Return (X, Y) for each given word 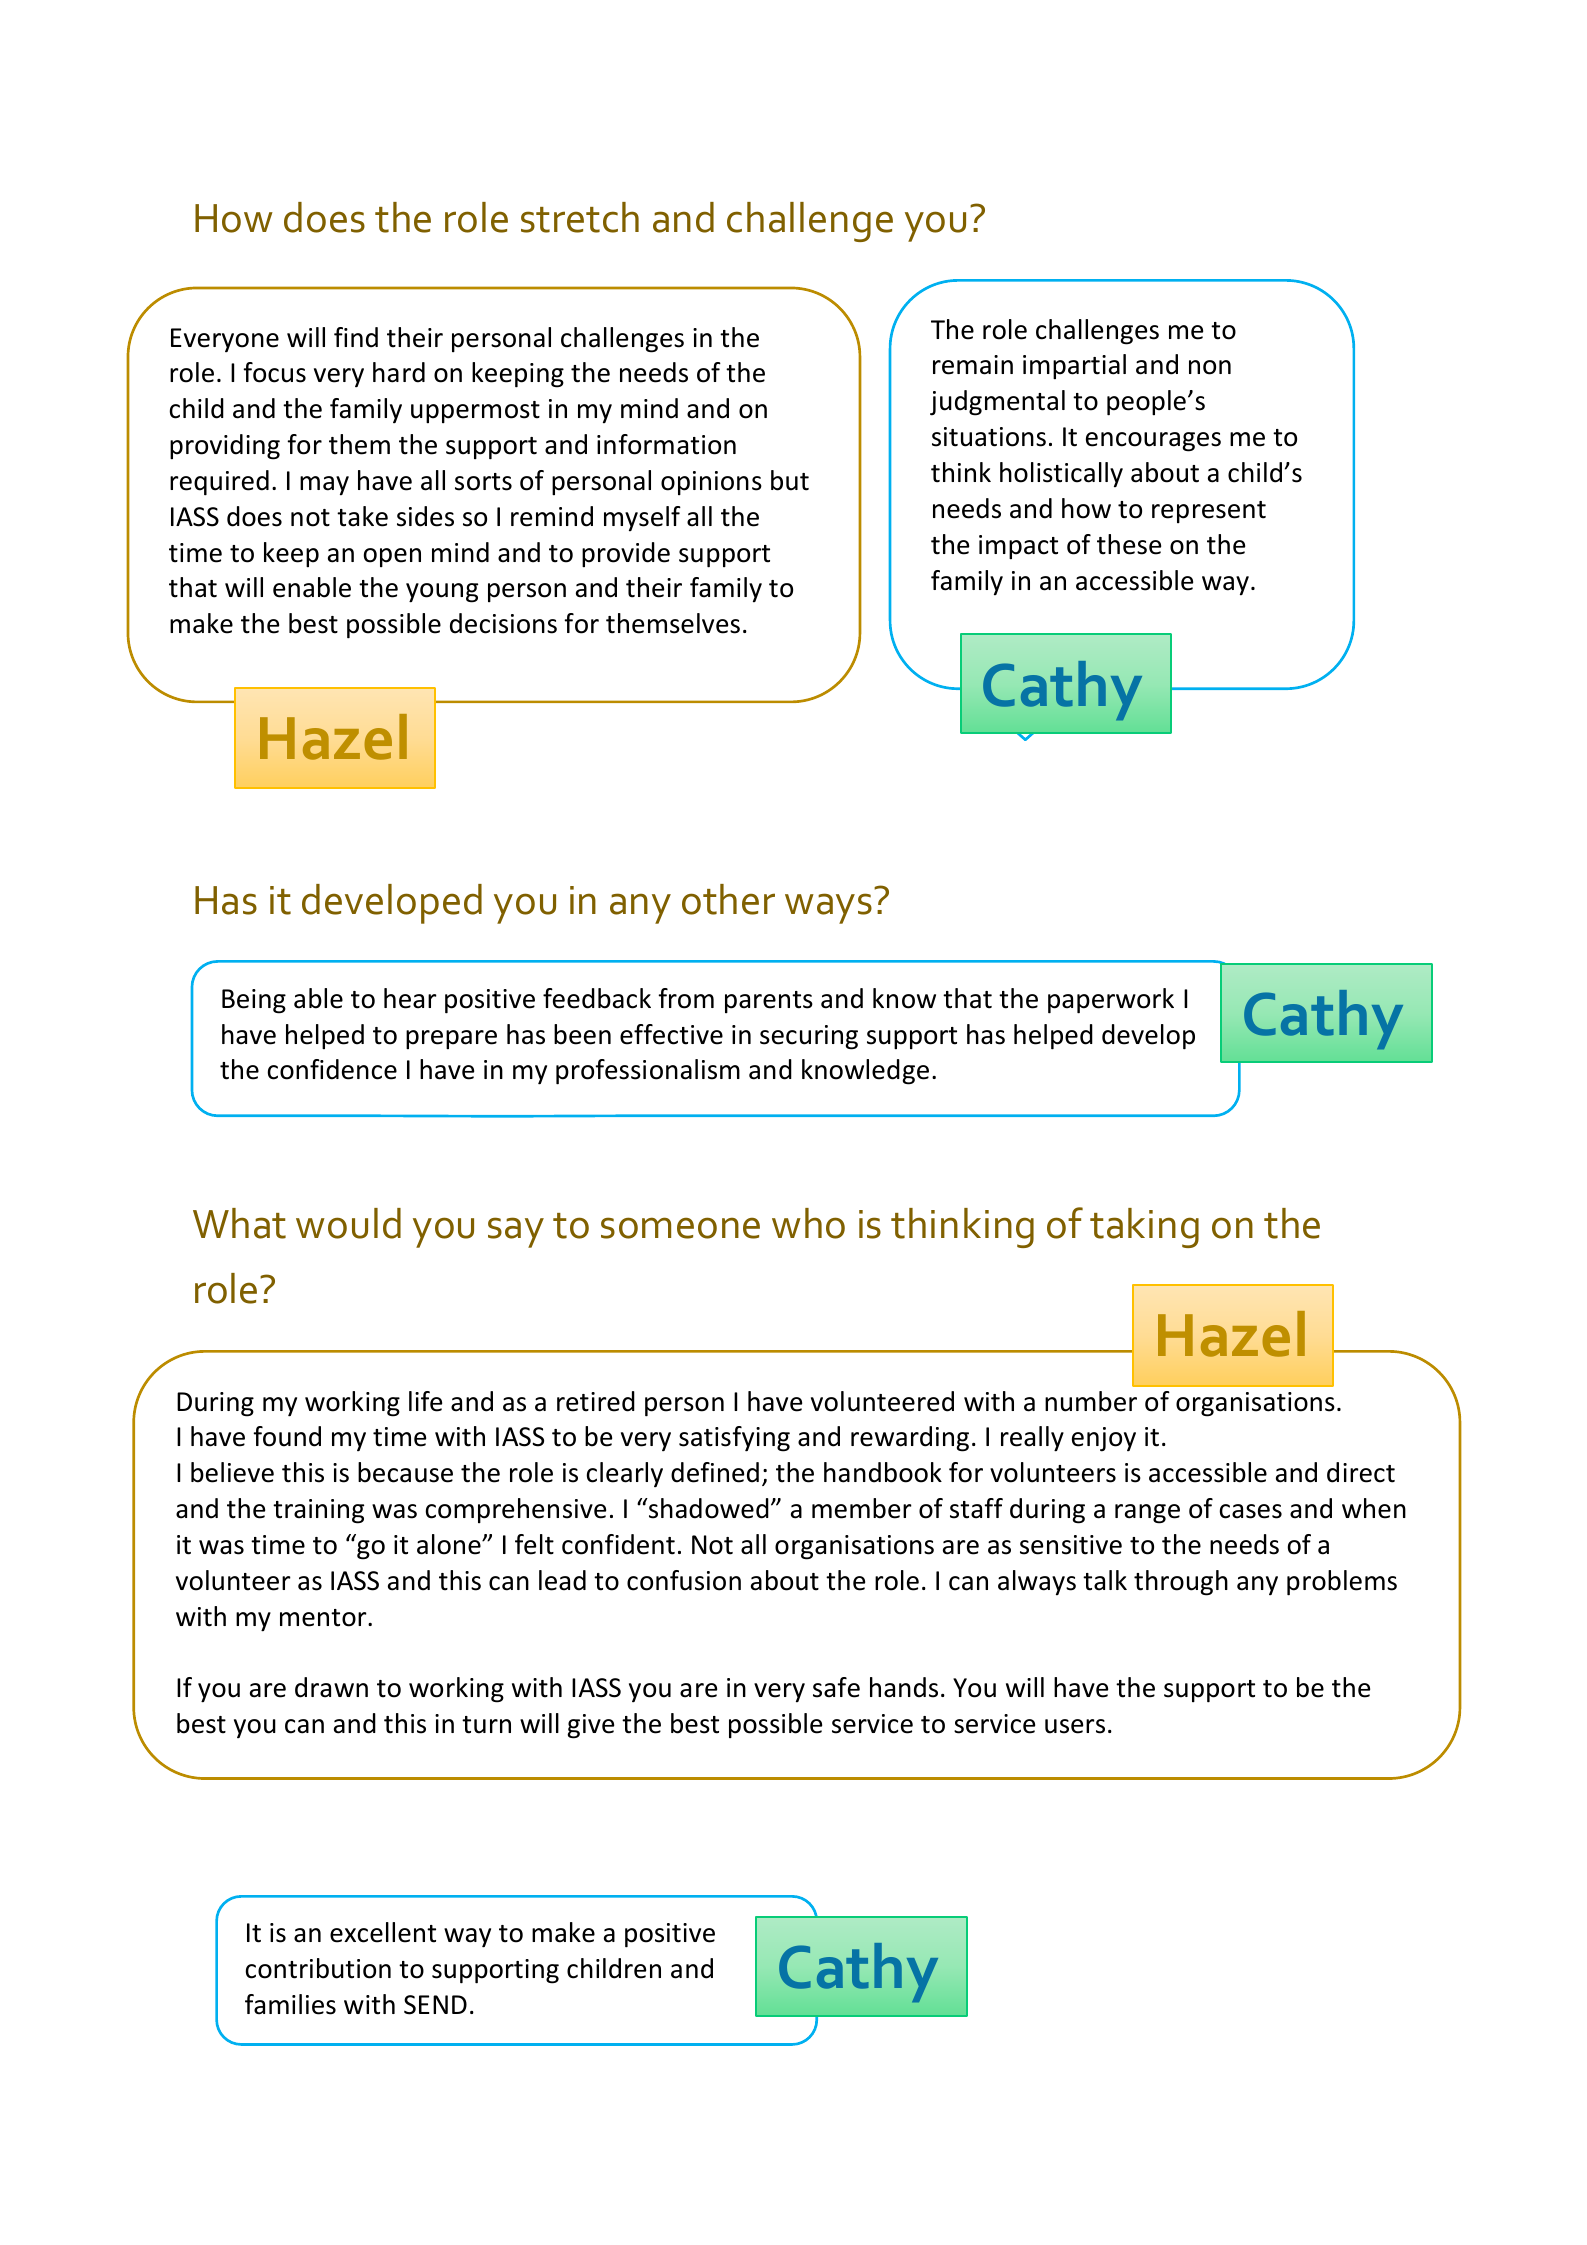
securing (809, 1037)
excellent (383, 1932)
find (356, 337)
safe (836, 1687)
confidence (332, 1069)
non (1210, 367)
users (1075, 1726)
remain (973, 365)
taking (1144, 1228)
